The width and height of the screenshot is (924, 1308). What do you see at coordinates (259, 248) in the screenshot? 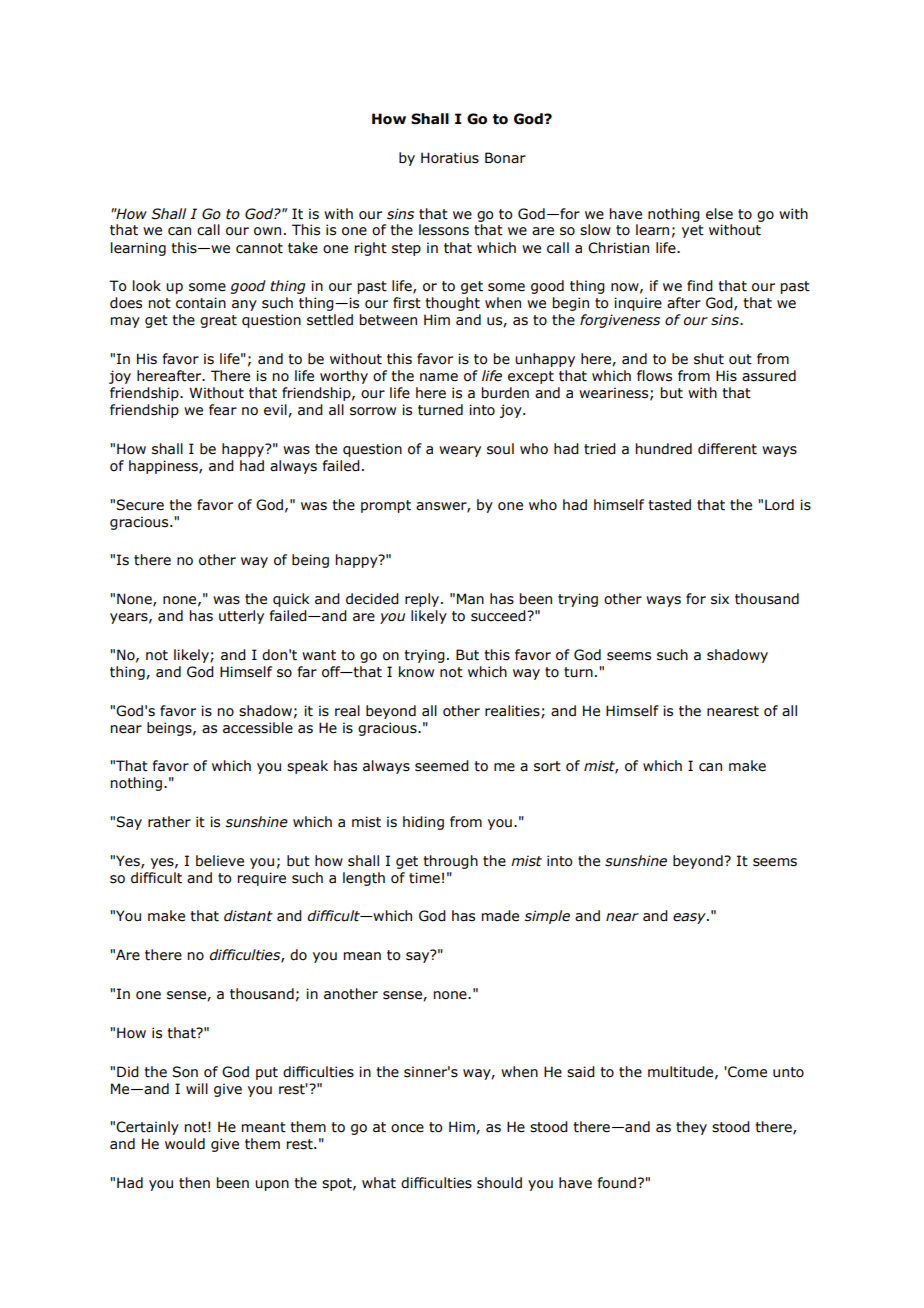
I see `cannot` at bounding box center [259, 248].
